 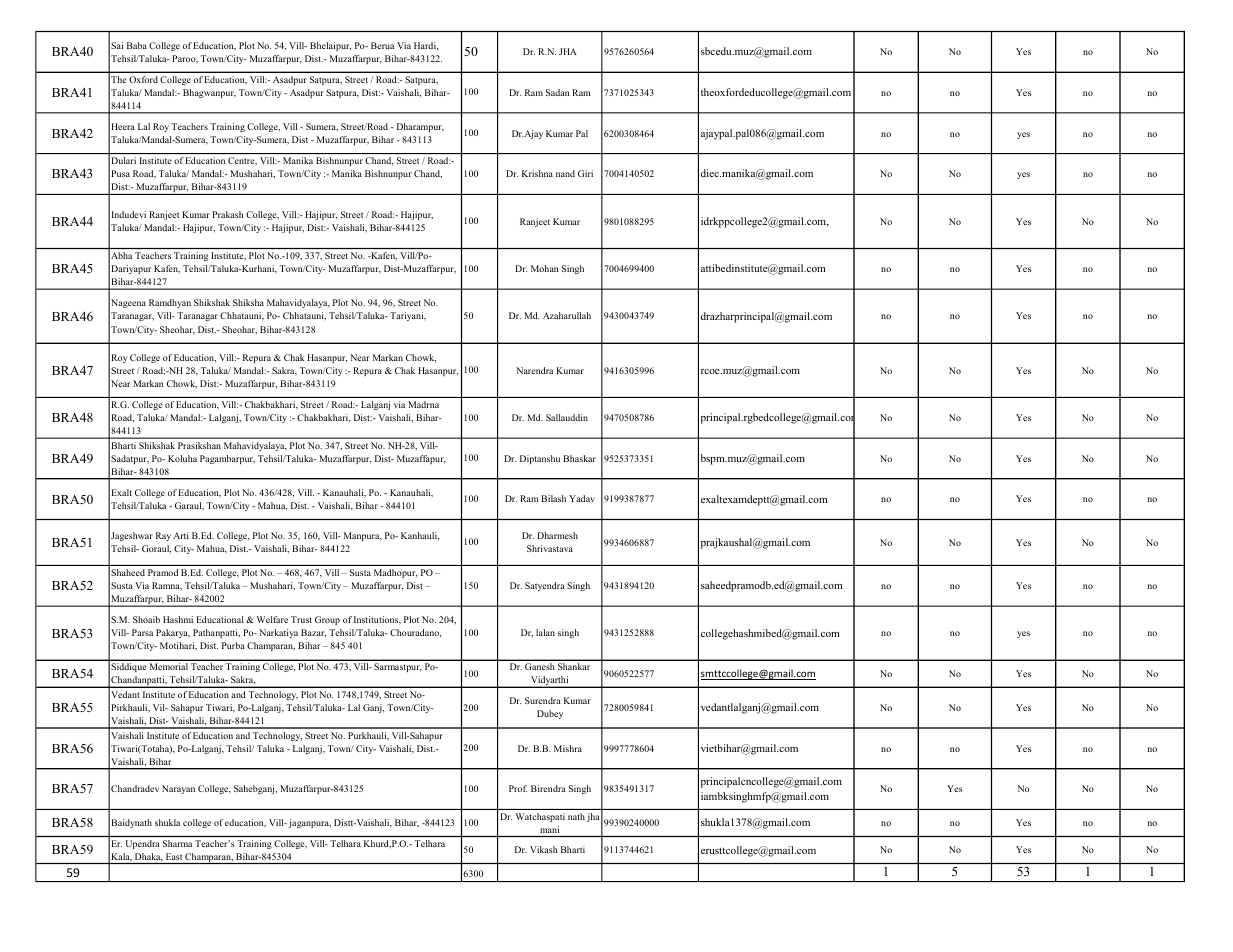 I want to click on Narendra, so click(x=534, y=370).
